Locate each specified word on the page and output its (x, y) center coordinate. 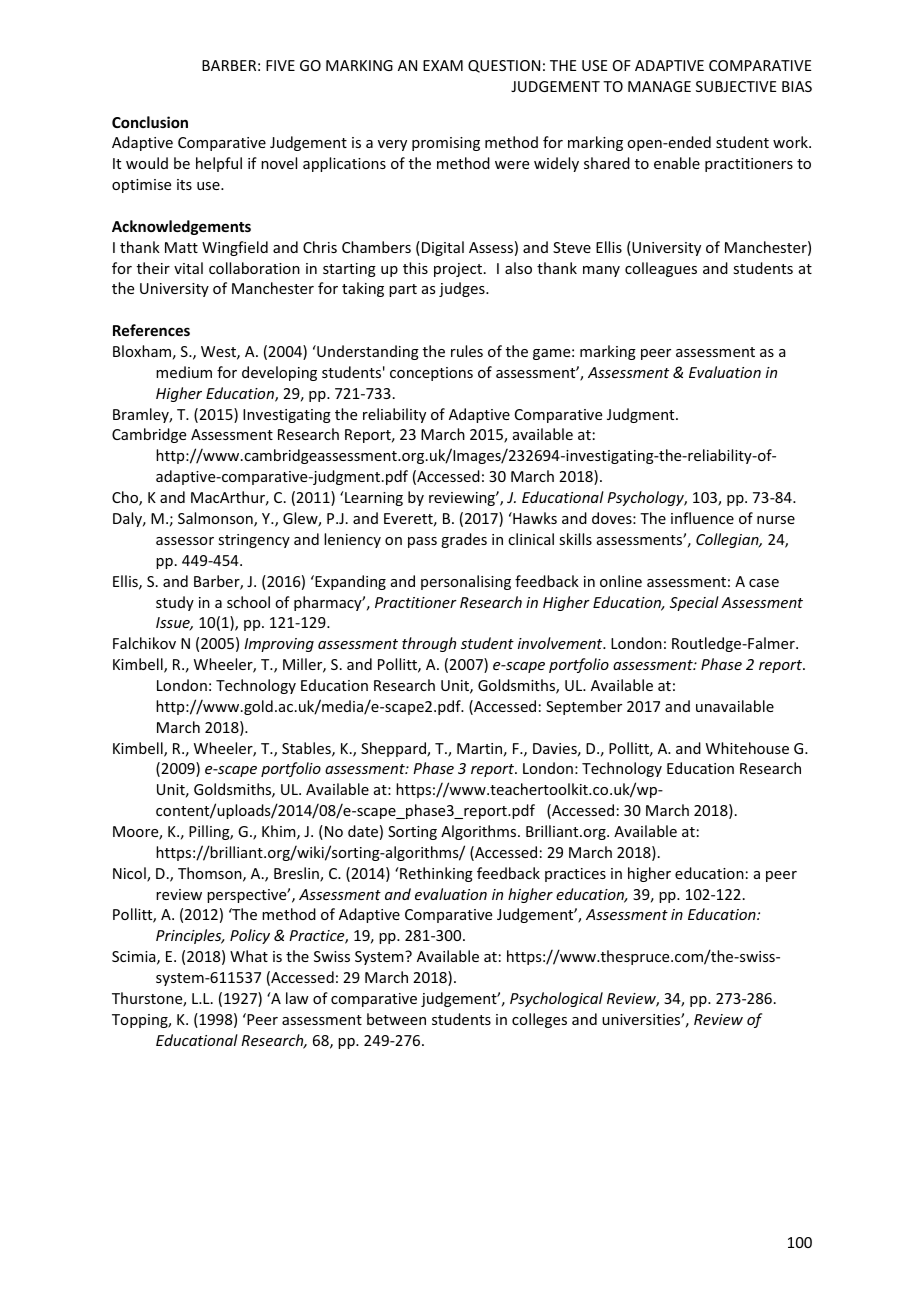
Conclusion (150, 122)
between (396, 1019)
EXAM (443, 65)
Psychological (556, 999)
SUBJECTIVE (736, 86)
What (249, 956)
